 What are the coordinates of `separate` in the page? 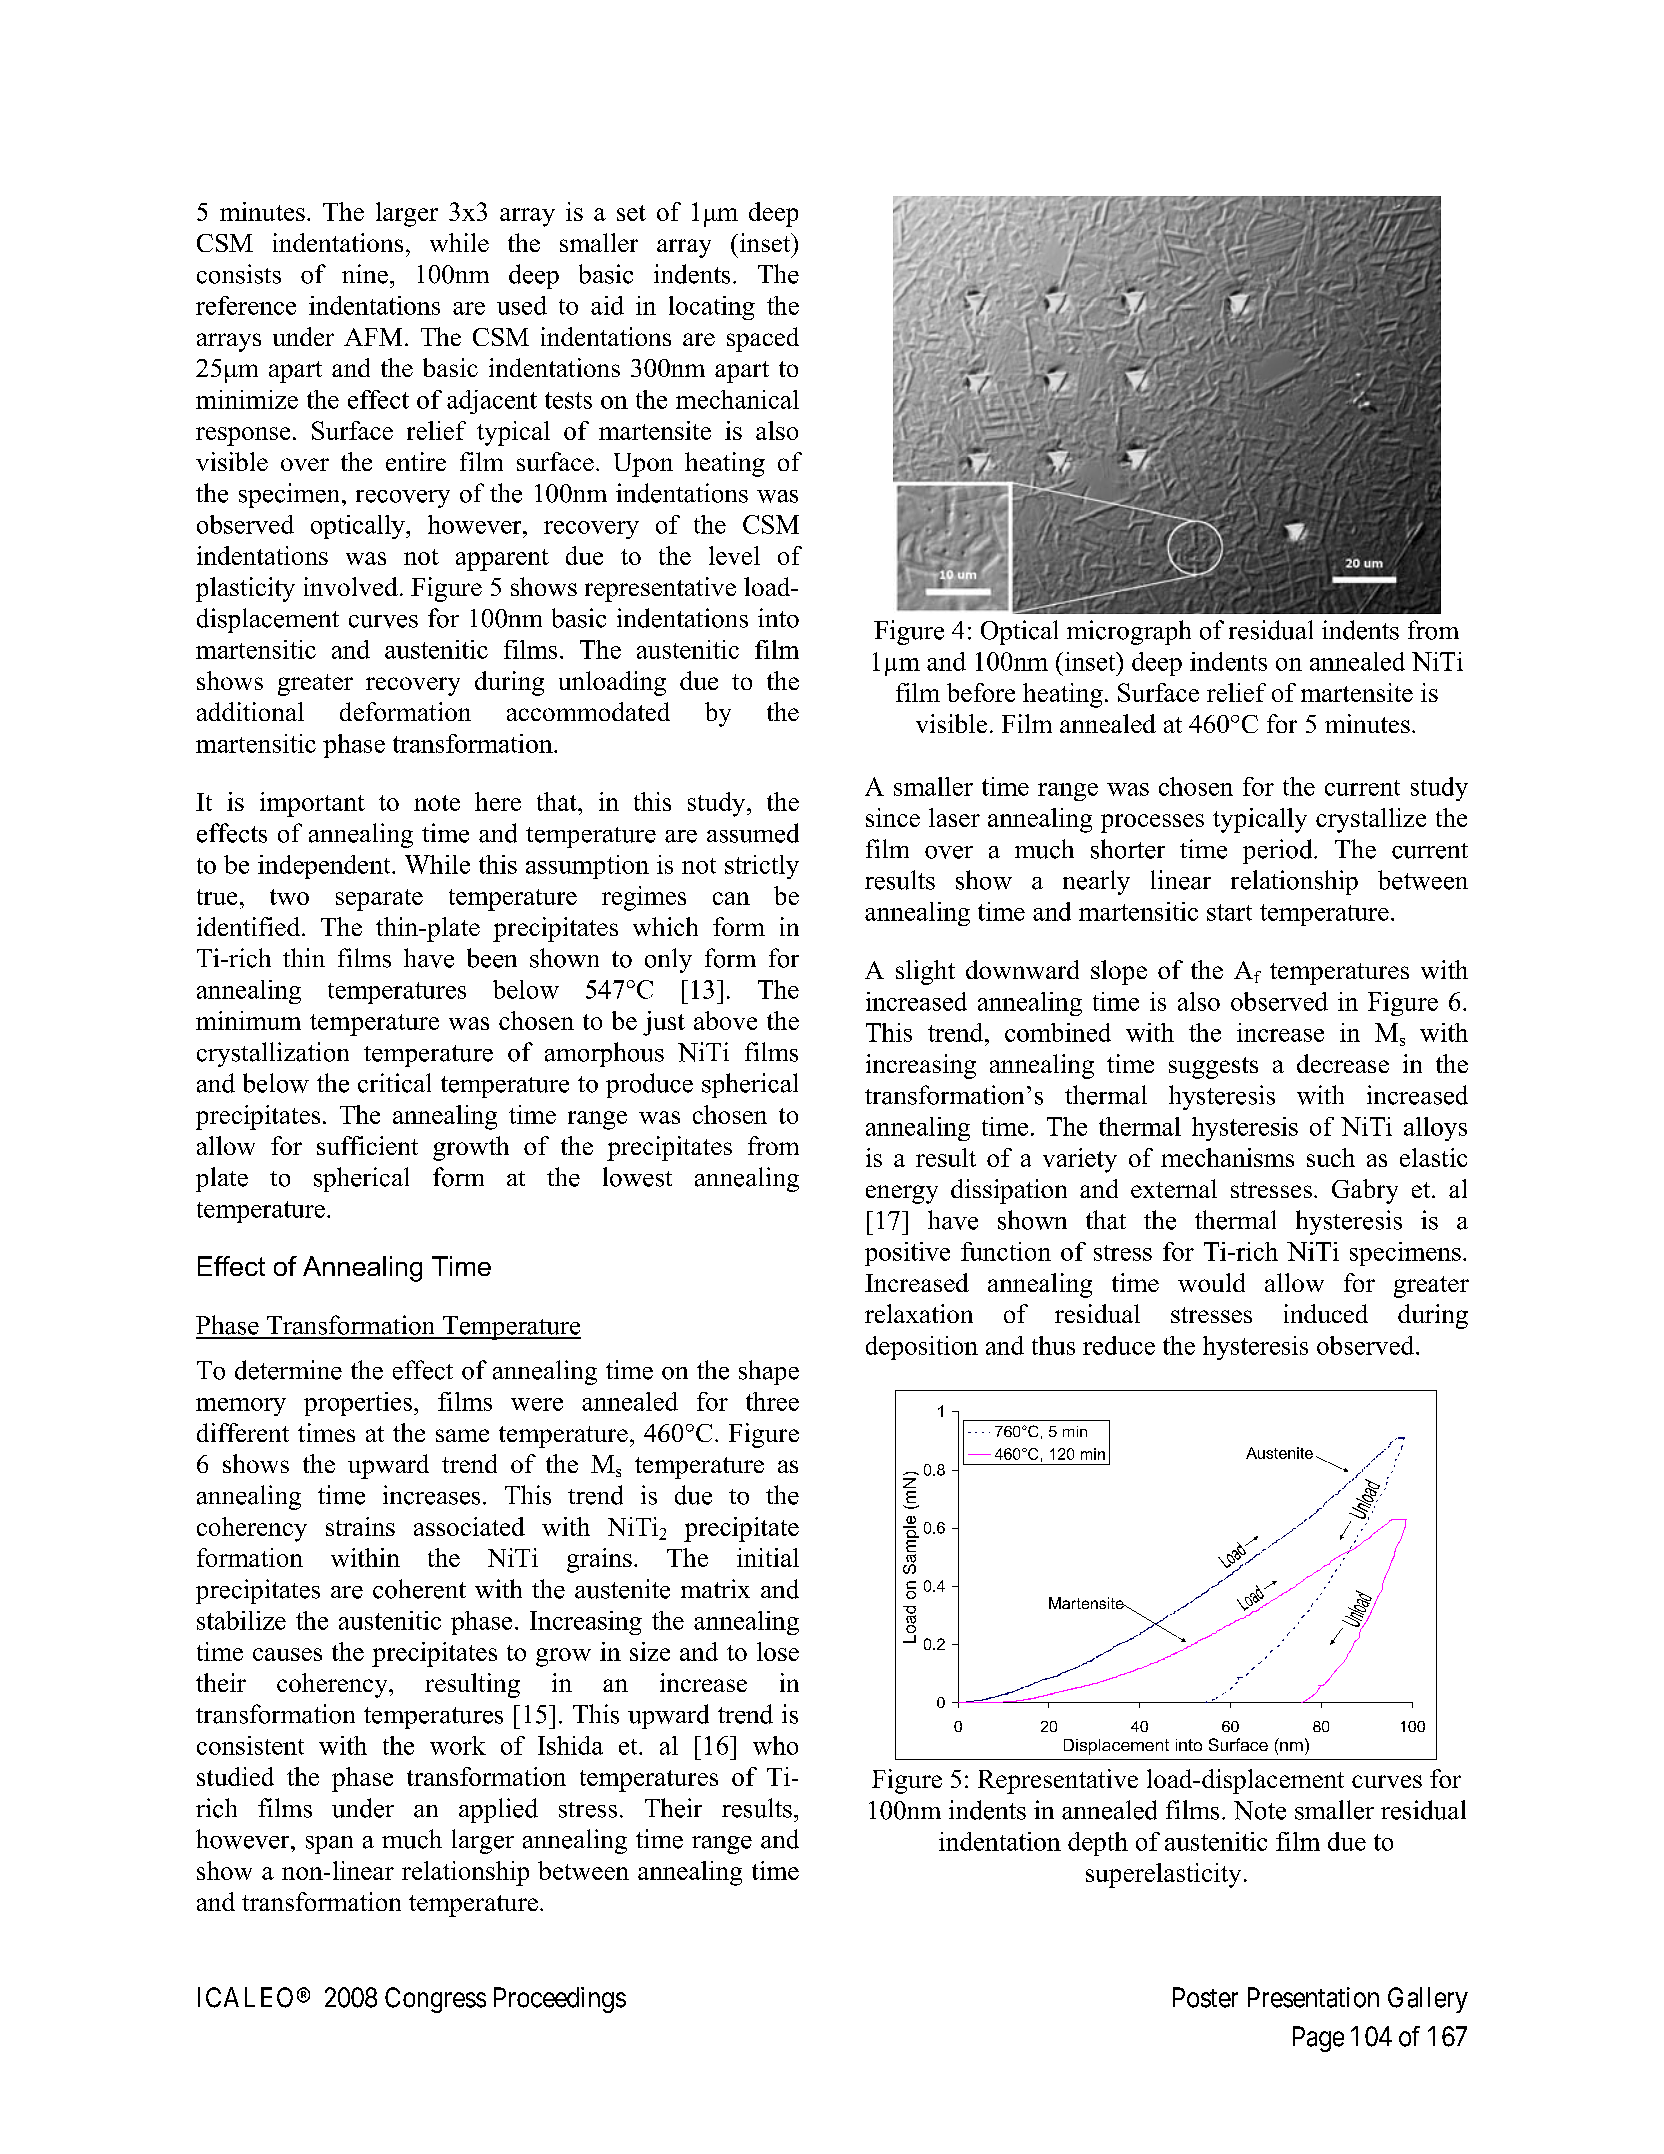 It's located at (379, 900).
